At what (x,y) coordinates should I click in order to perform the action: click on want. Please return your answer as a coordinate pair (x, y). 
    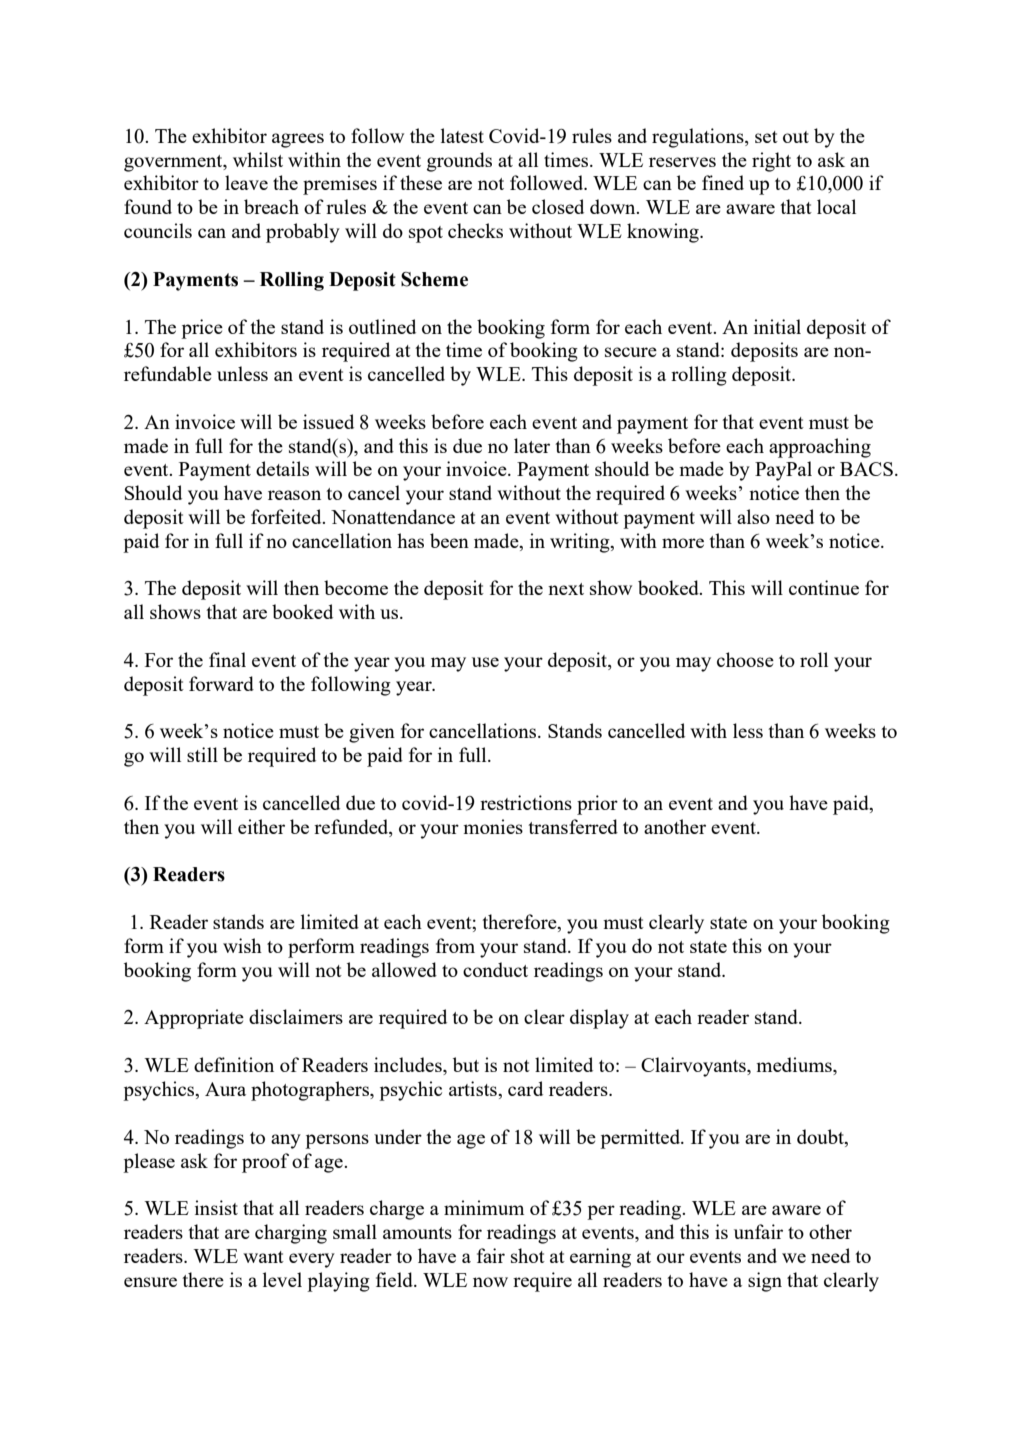
    Looking at the image, I should click on (263, 1257).
